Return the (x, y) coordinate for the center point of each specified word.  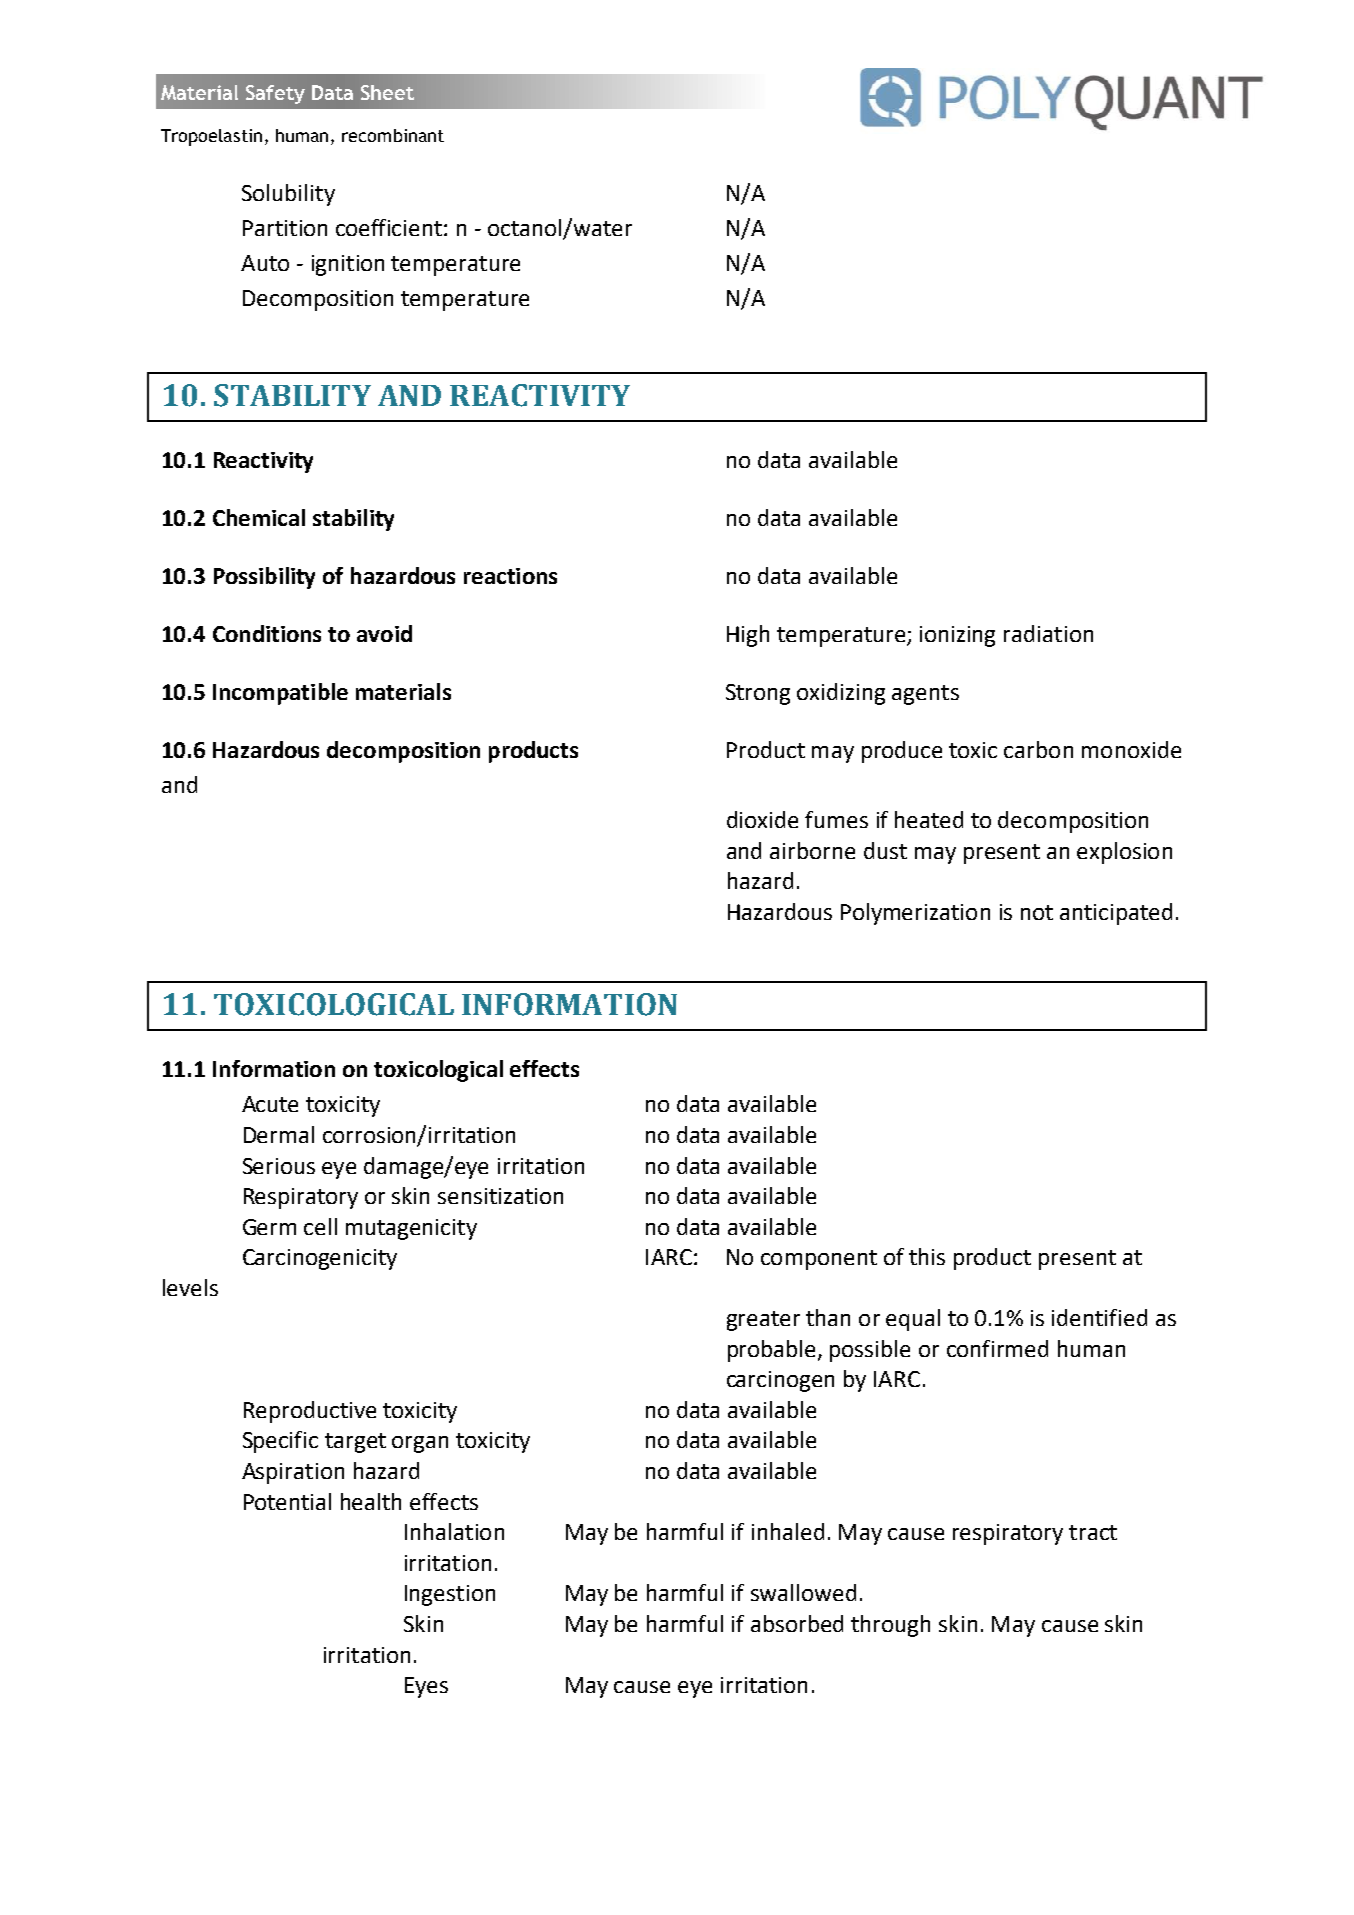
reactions (510, 576)
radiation (1048, 633)
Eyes (426, 1687)
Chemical (259, 517)
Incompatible (280, 694)
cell (320, 1226)
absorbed (797, 1623)
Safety (275, 94)
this (927, 1256)
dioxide (762, 819)
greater (763, 1321)
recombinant (393, 135)
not (1037, 912)
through (890, 1626)
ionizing (957, 636)
